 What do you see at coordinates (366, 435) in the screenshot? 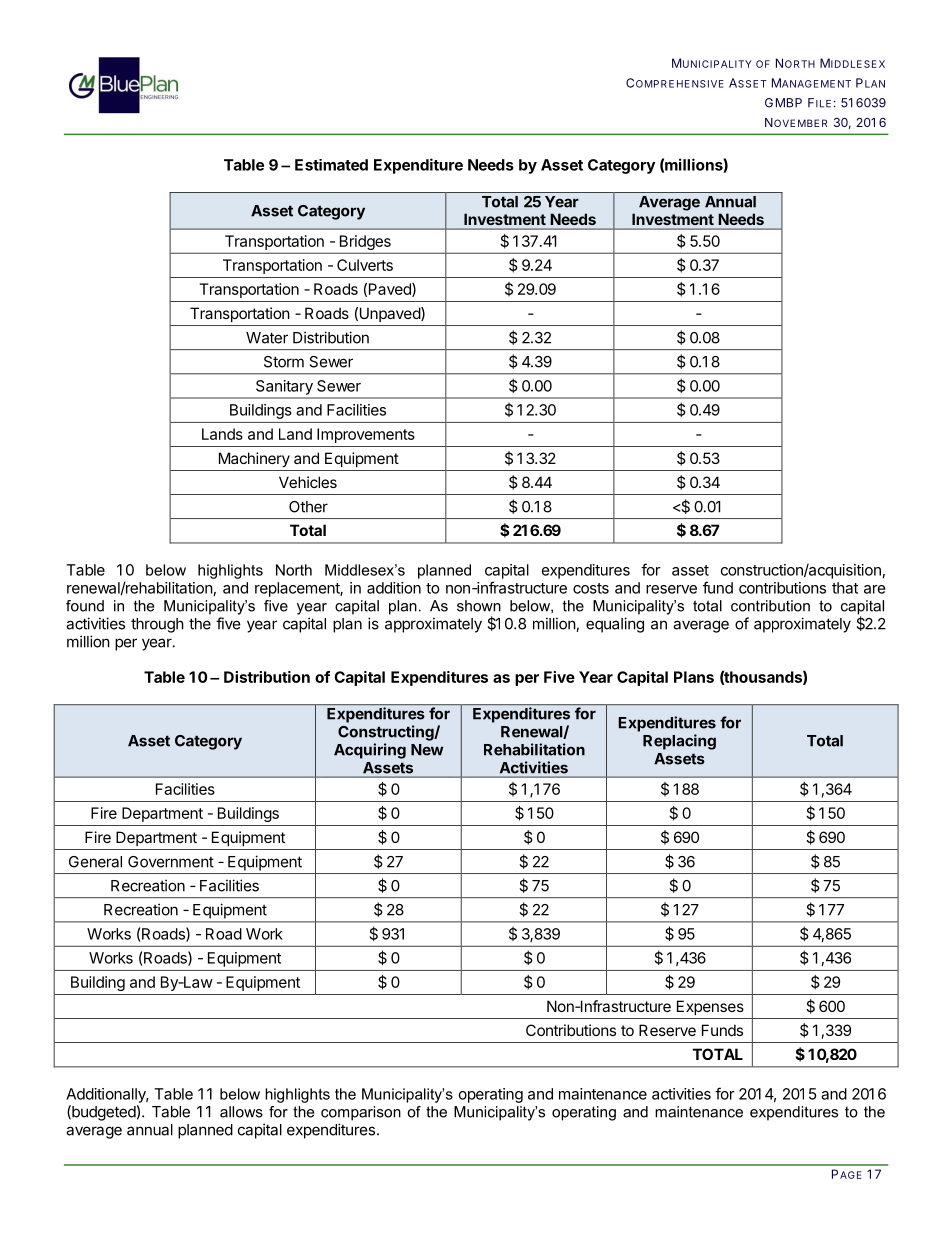
I see `Improvements` at bounding box center [366, 435].
